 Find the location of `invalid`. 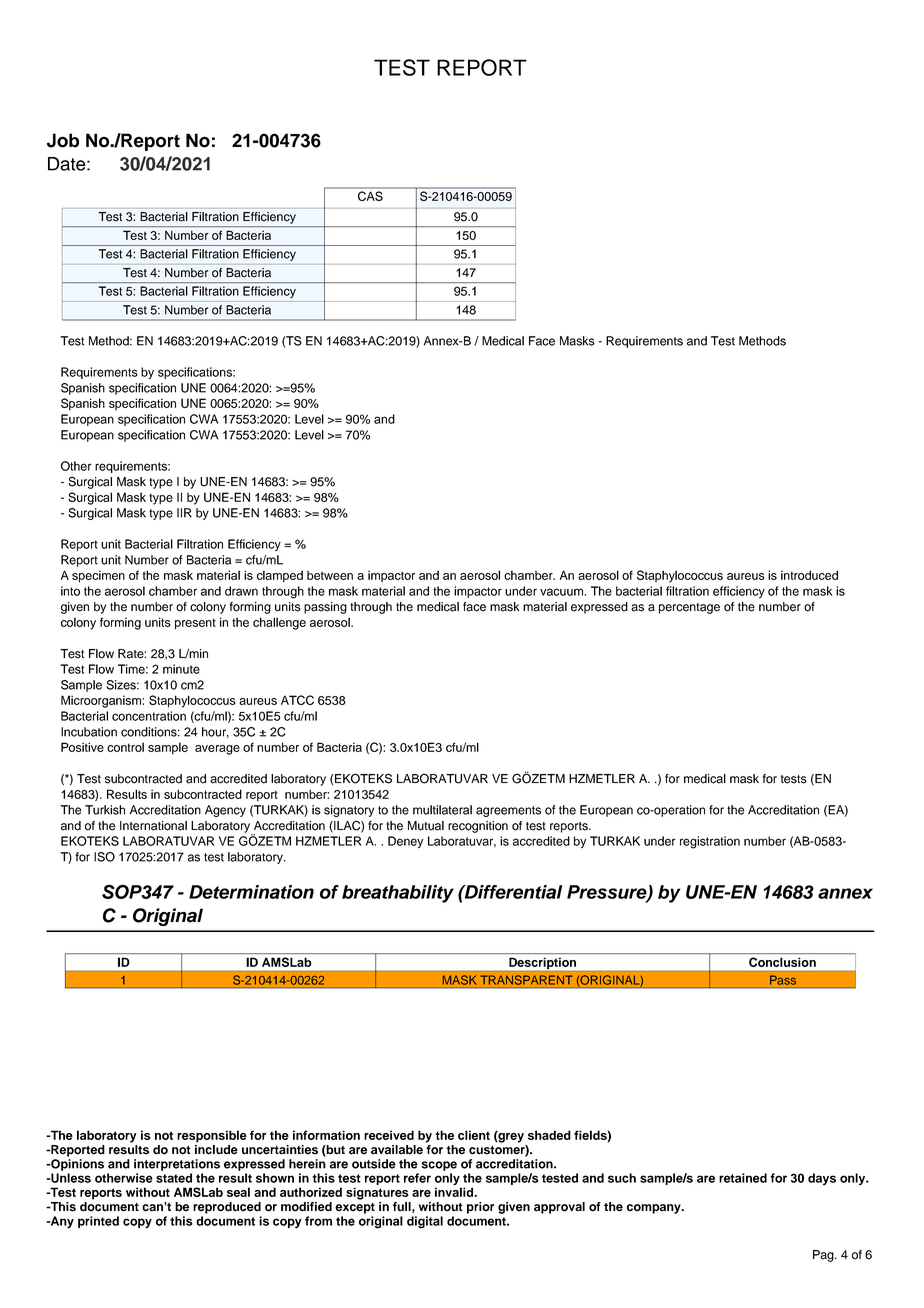

invalid is located at coordinates (455, 1191).
